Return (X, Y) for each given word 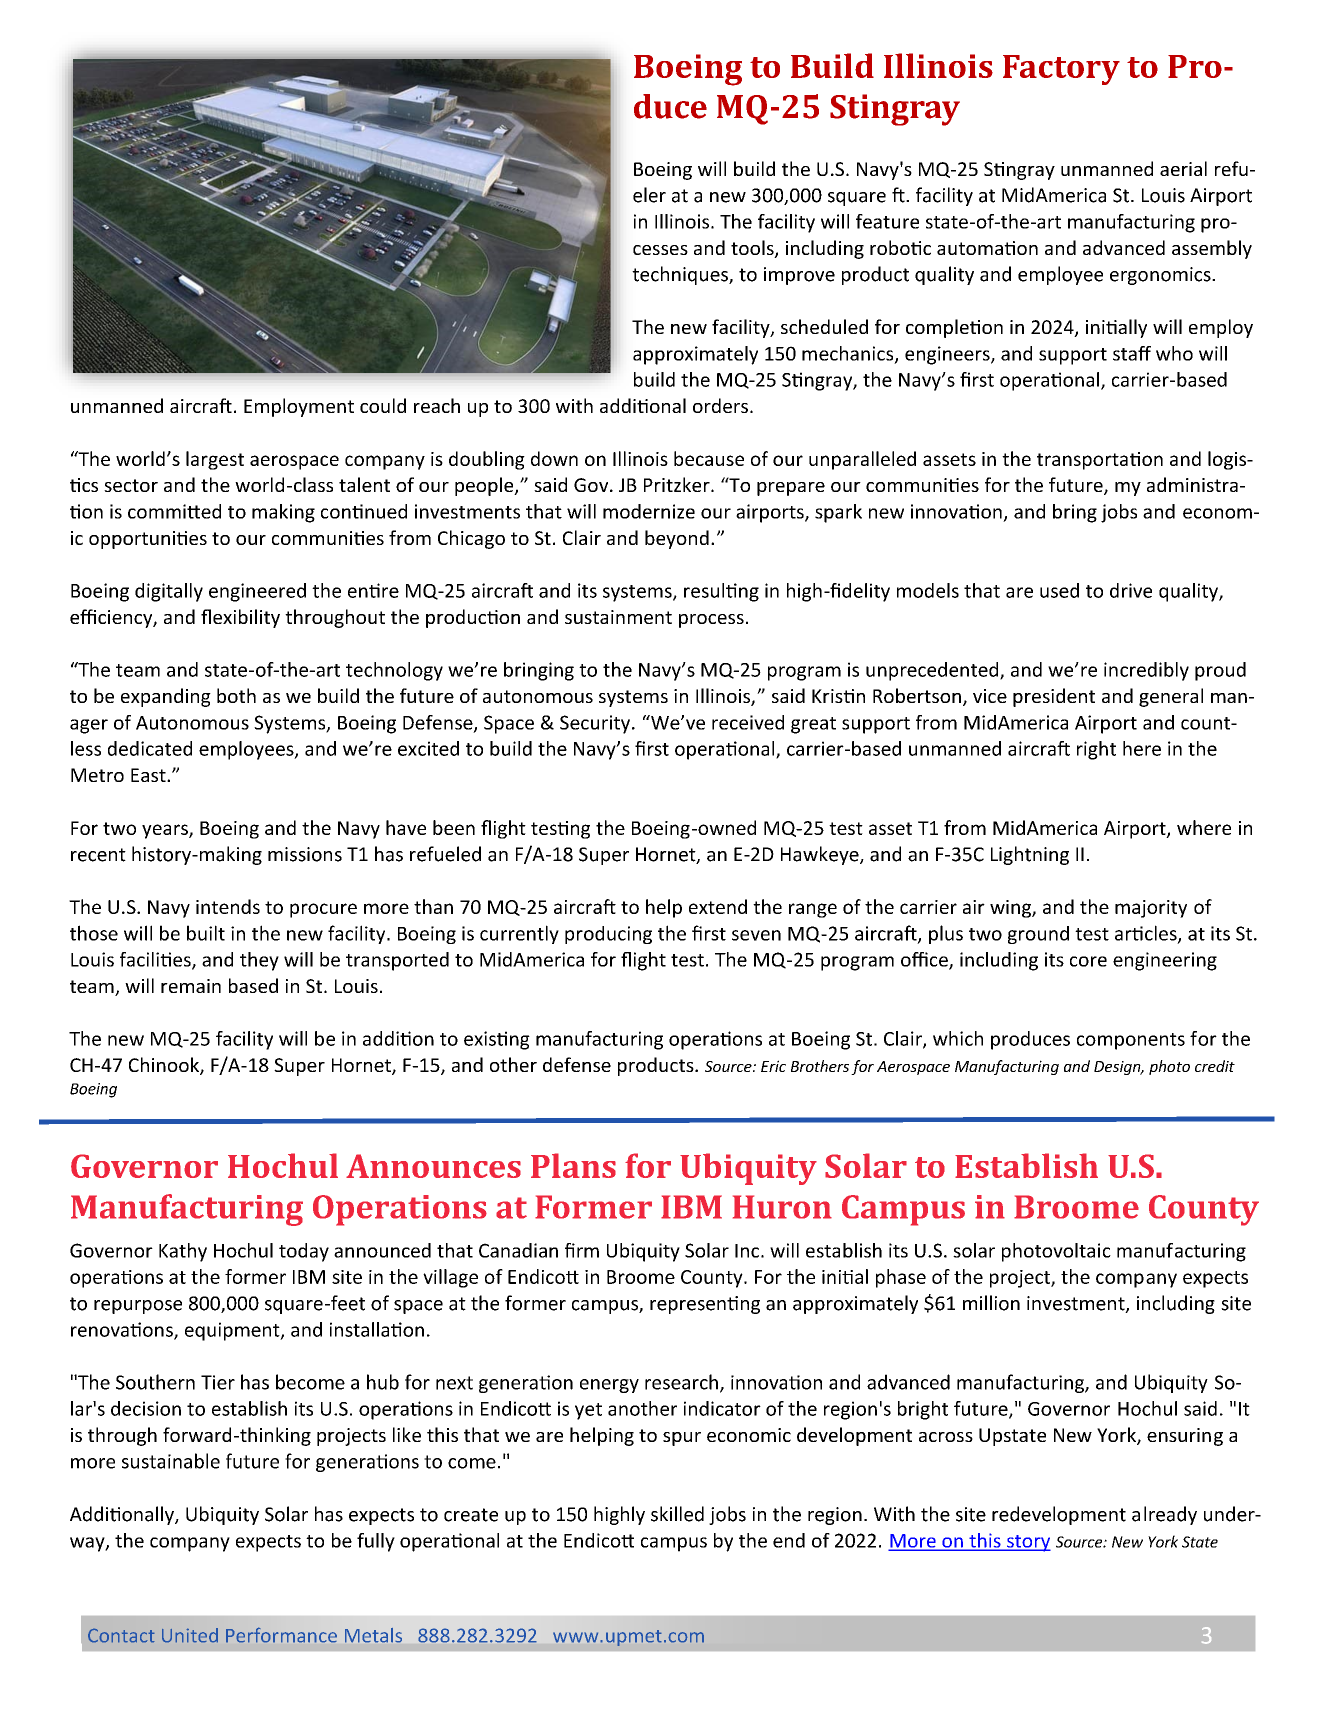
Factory (1061, 70)
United (190, 1635)
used (1059, 590)
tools (753, 249)
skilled (677, 1514)
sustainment (618, 617)
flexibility (240, 618)
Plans (573, 1165)
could (383, 405)
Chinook (165, 1066)
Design (1118, 1068)
